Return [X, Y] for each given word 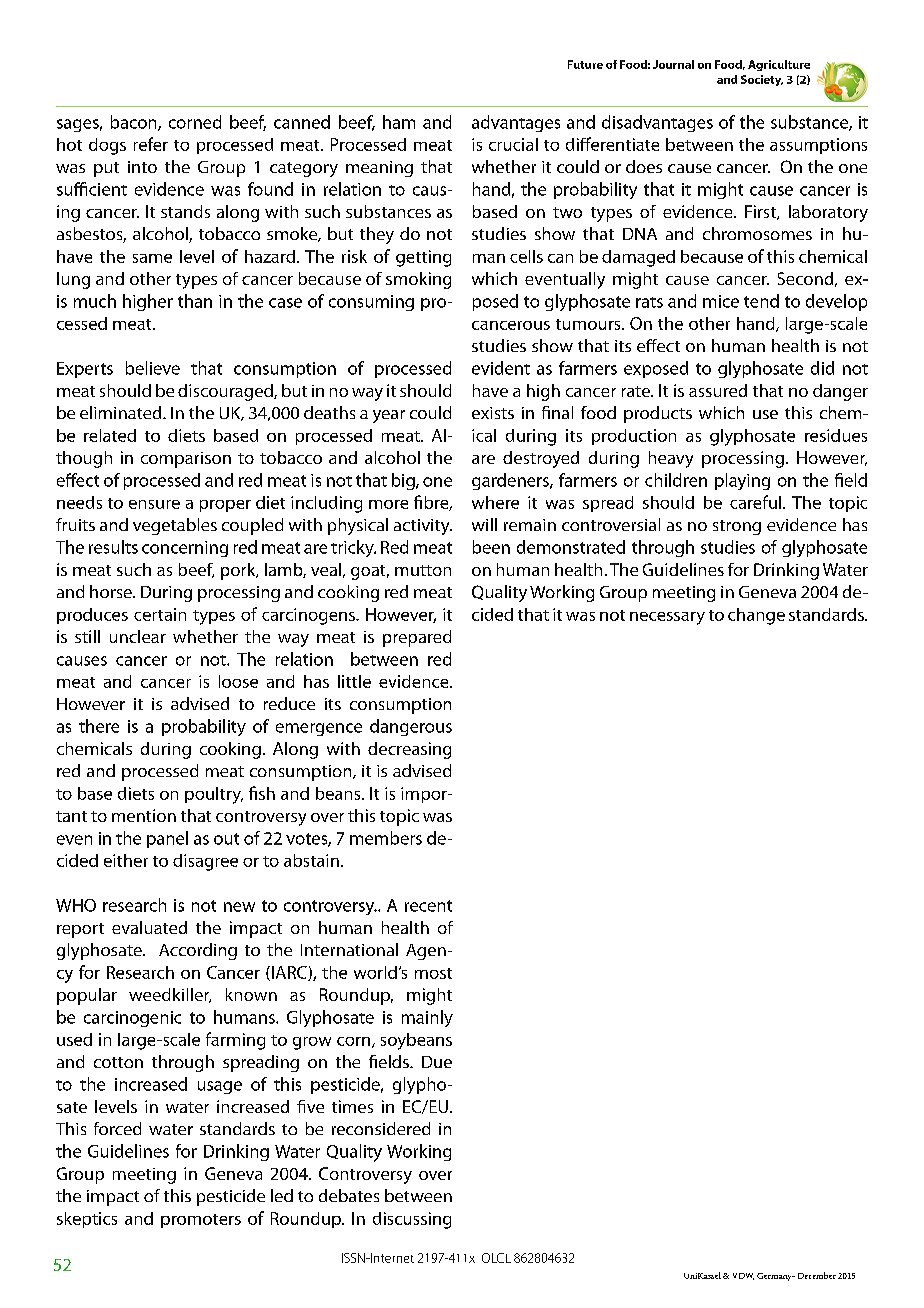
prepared [417, 638]
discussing [412, 1220]
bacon [135, 123]
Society [762, 80]
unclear [138, 636]
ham [399, 122]
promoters [201, 1221]
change [756, 616]
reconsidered [381, 1128]
